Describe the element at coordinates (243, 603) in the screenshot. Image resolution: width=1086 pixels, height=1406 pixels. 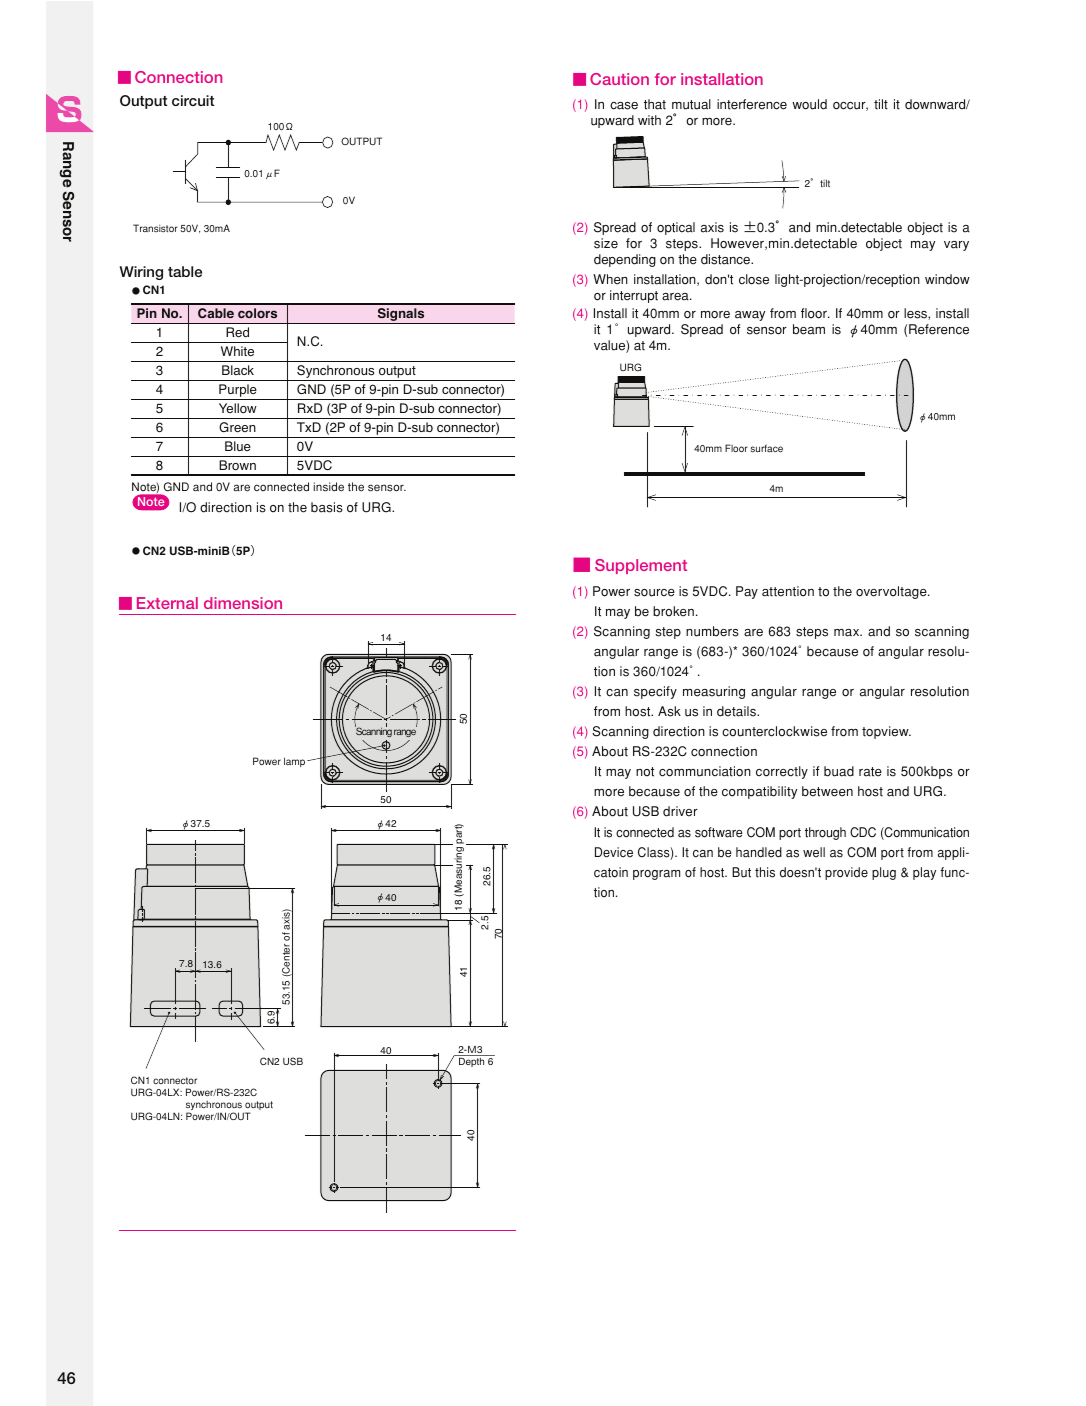
I see `dimension` at that location.
